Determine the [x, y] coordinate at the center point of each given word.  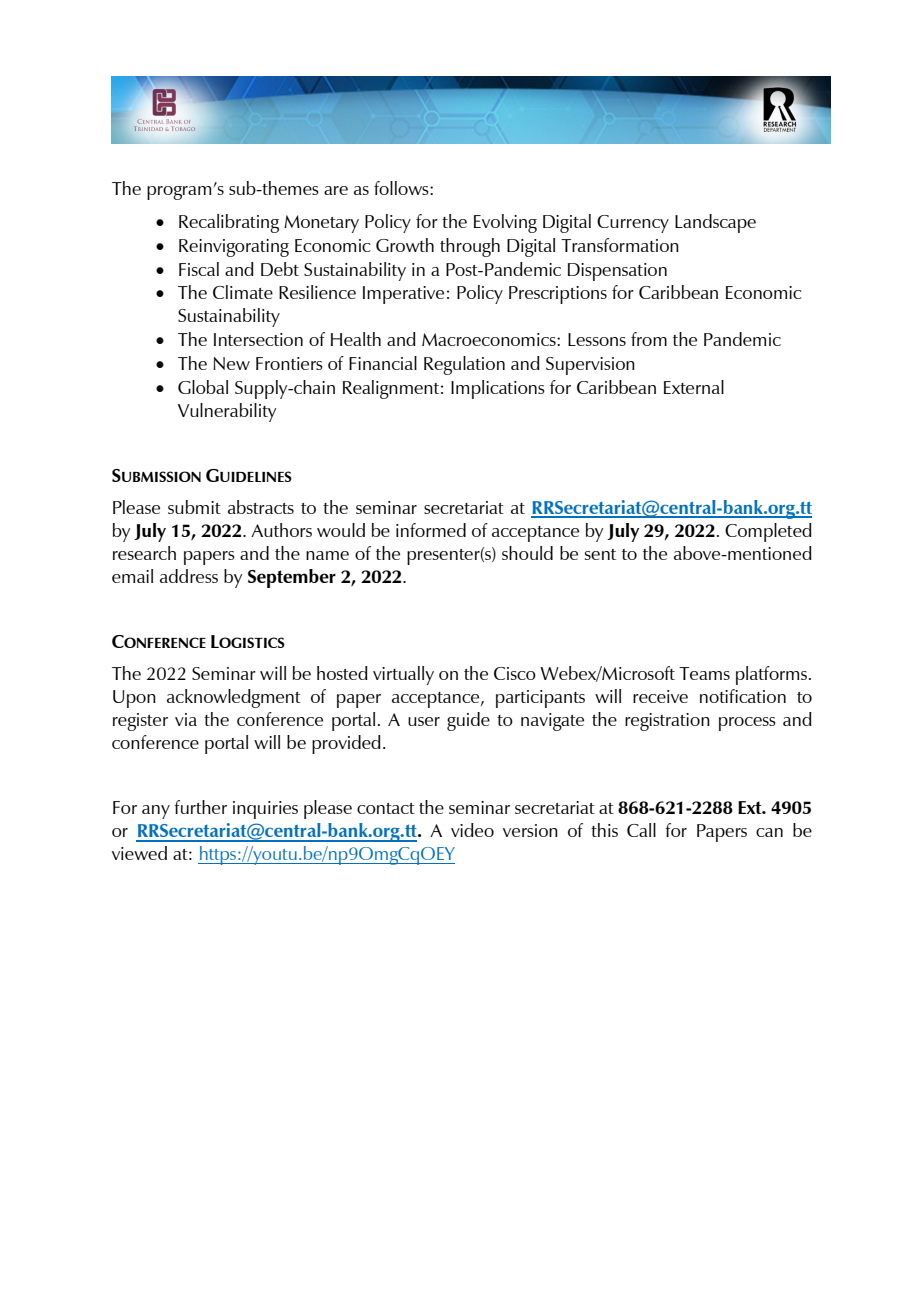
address [189, 576]
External [694, 387]
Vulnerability [227, 412]
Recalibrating [229, 223]
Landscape [715, 223]
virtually [403, 675]
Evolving [505, 223]
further [200, 807]
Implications [498, 389]
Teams [704, 673]
